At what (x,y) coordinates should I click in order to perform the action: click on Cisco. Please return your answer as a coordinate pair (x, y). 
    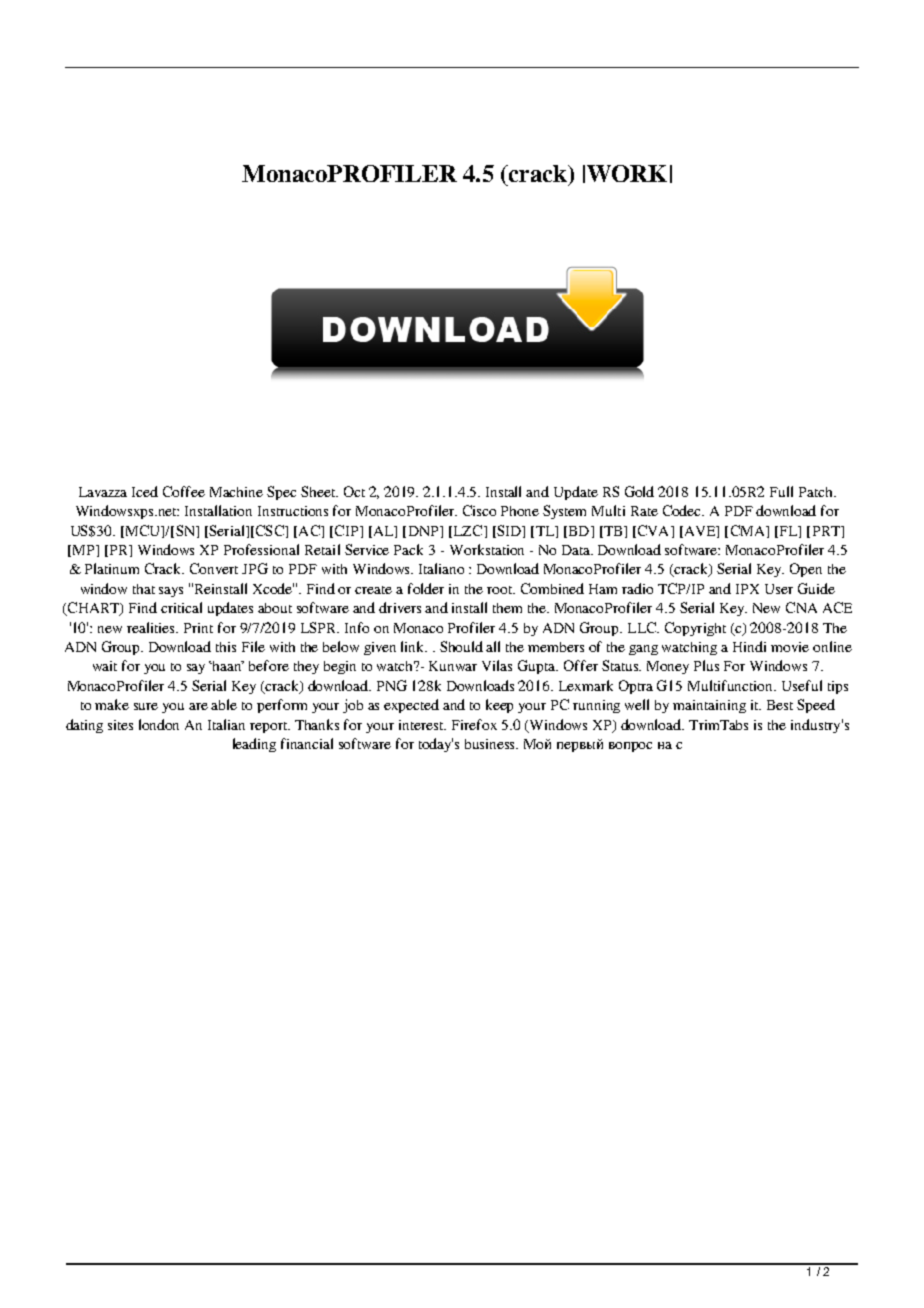
    Looking at the image, I should click on (479, 510).
